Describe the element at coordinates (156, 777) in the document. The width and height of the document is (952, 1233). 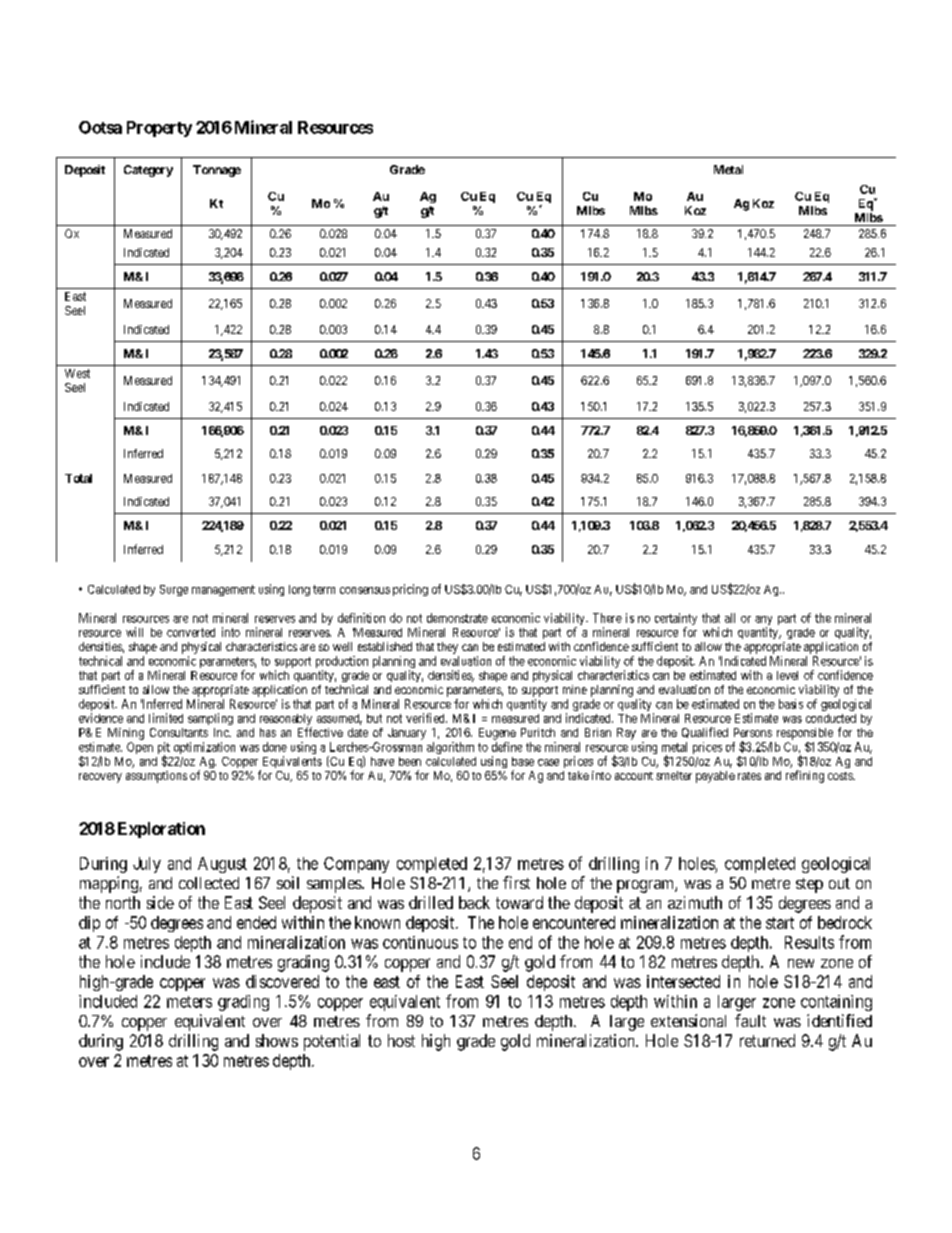
I see `assumptions` at that location.
